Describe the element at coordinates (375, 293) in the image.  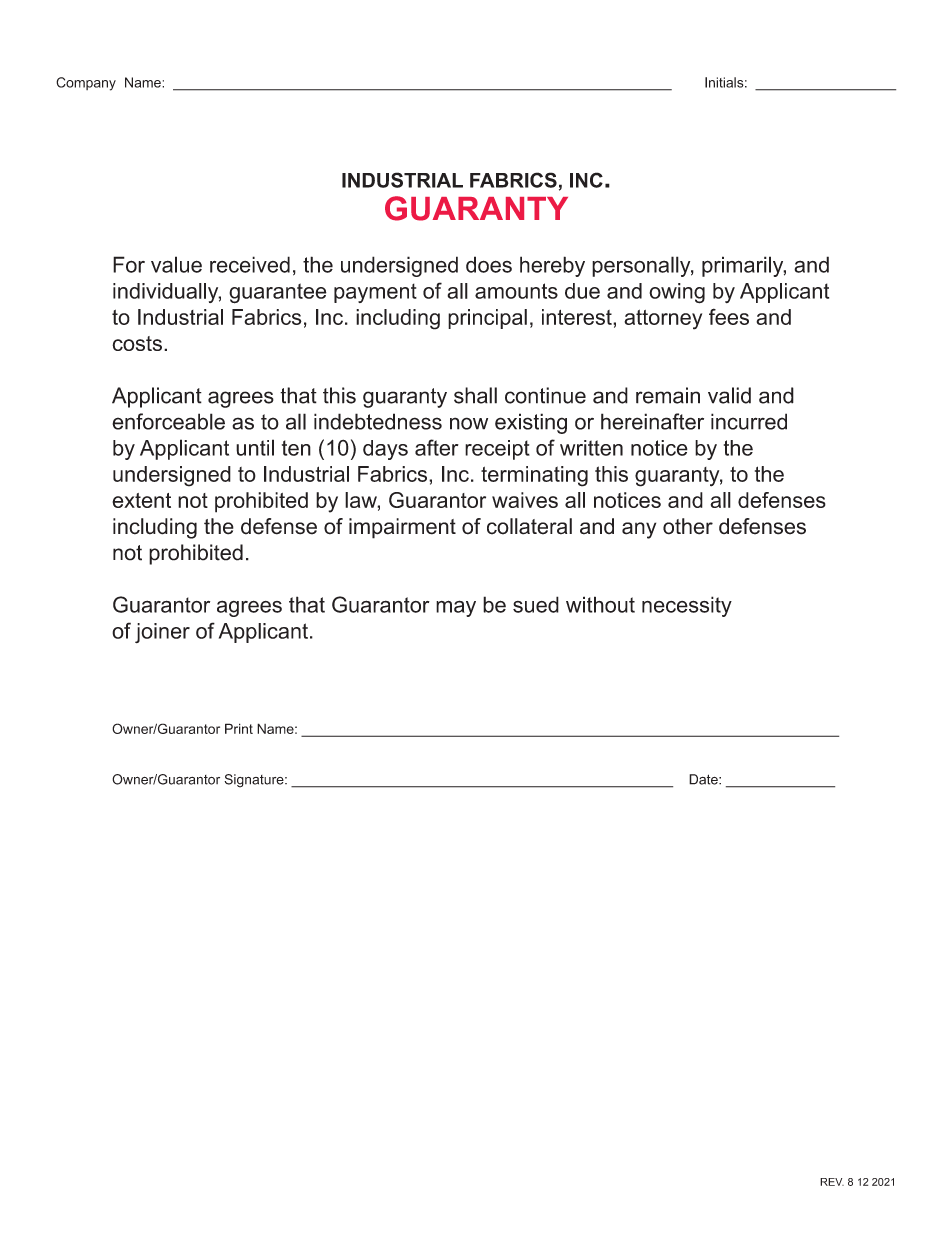
I see `payment` at that location.
